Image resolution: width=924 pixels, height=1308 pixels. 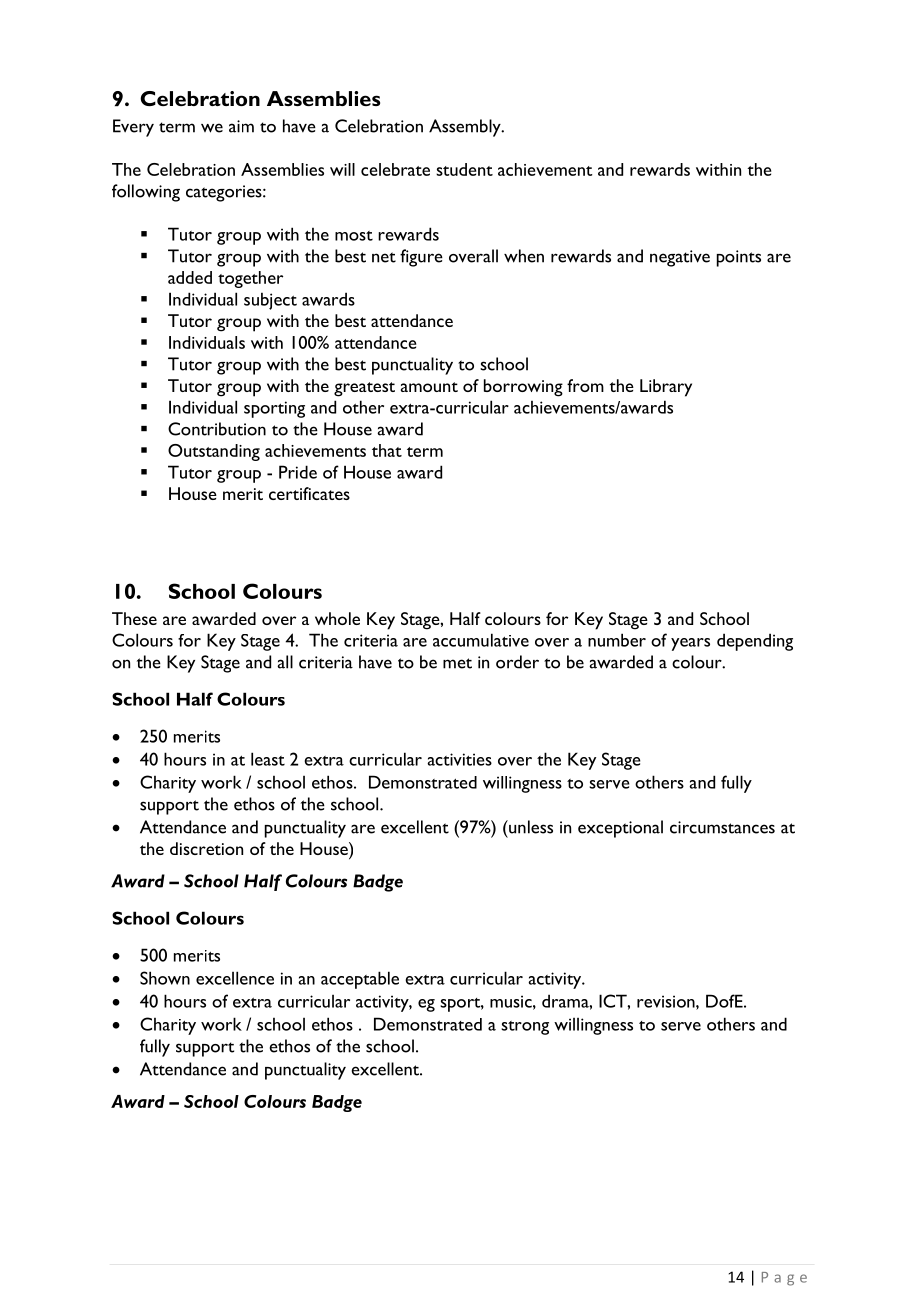 I want to click on These, so click(x=134, y=618).
